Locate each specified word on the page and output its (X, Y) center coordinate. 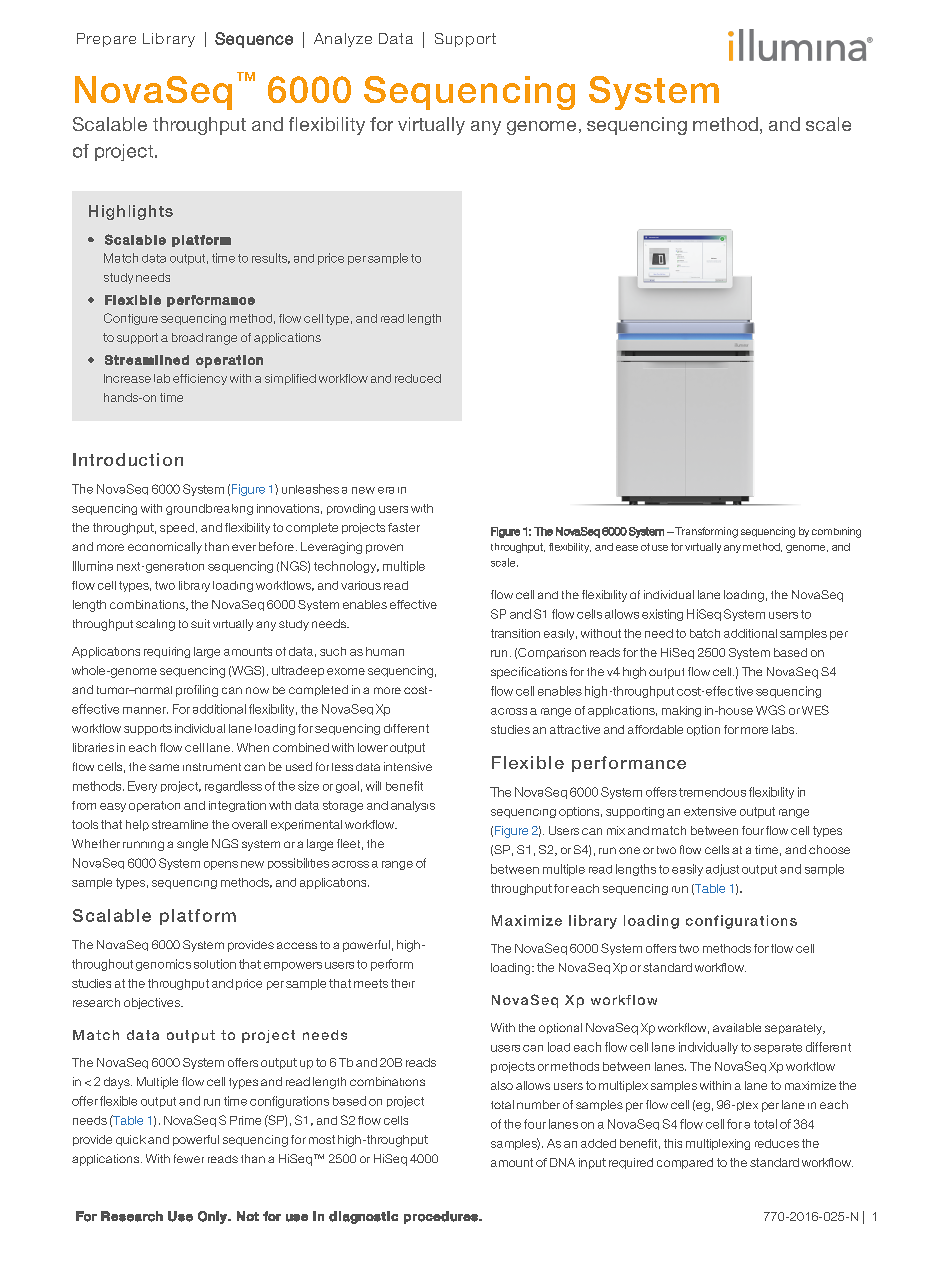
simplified (290, 379)
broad (187, 337)
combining (836, 532)
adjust (722, 870)
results (271, 258)
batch (705, 633)
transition (515, 633)
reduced (418, 378)
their (403, 983)
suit (200, 623)
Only (213, 1217)
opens (221, 865)
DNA (562, 1162)
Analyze (343, 40)
